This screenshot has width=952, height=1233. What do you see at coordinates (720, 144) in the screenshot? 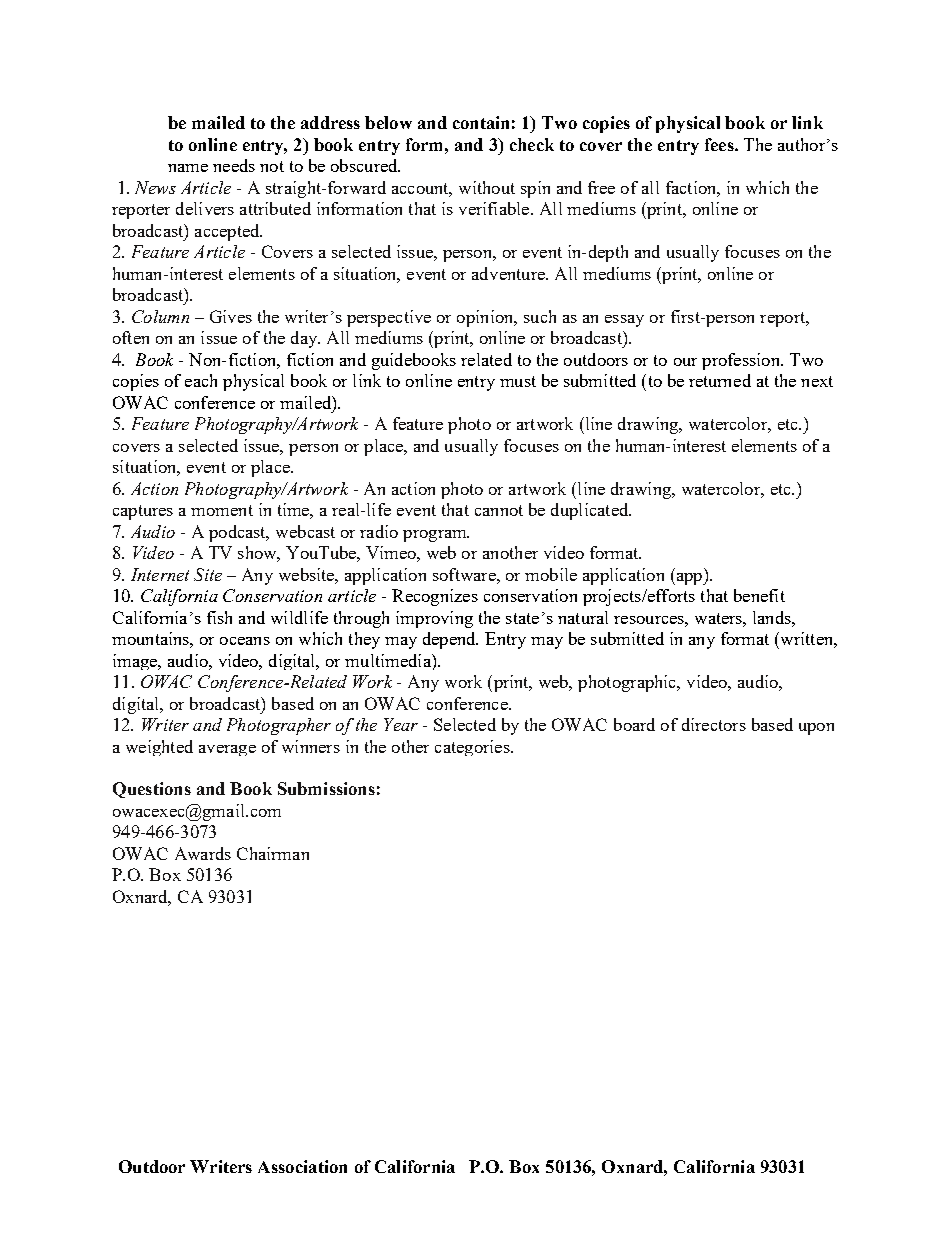
I see `fees` at bounding box center [720, 144].
